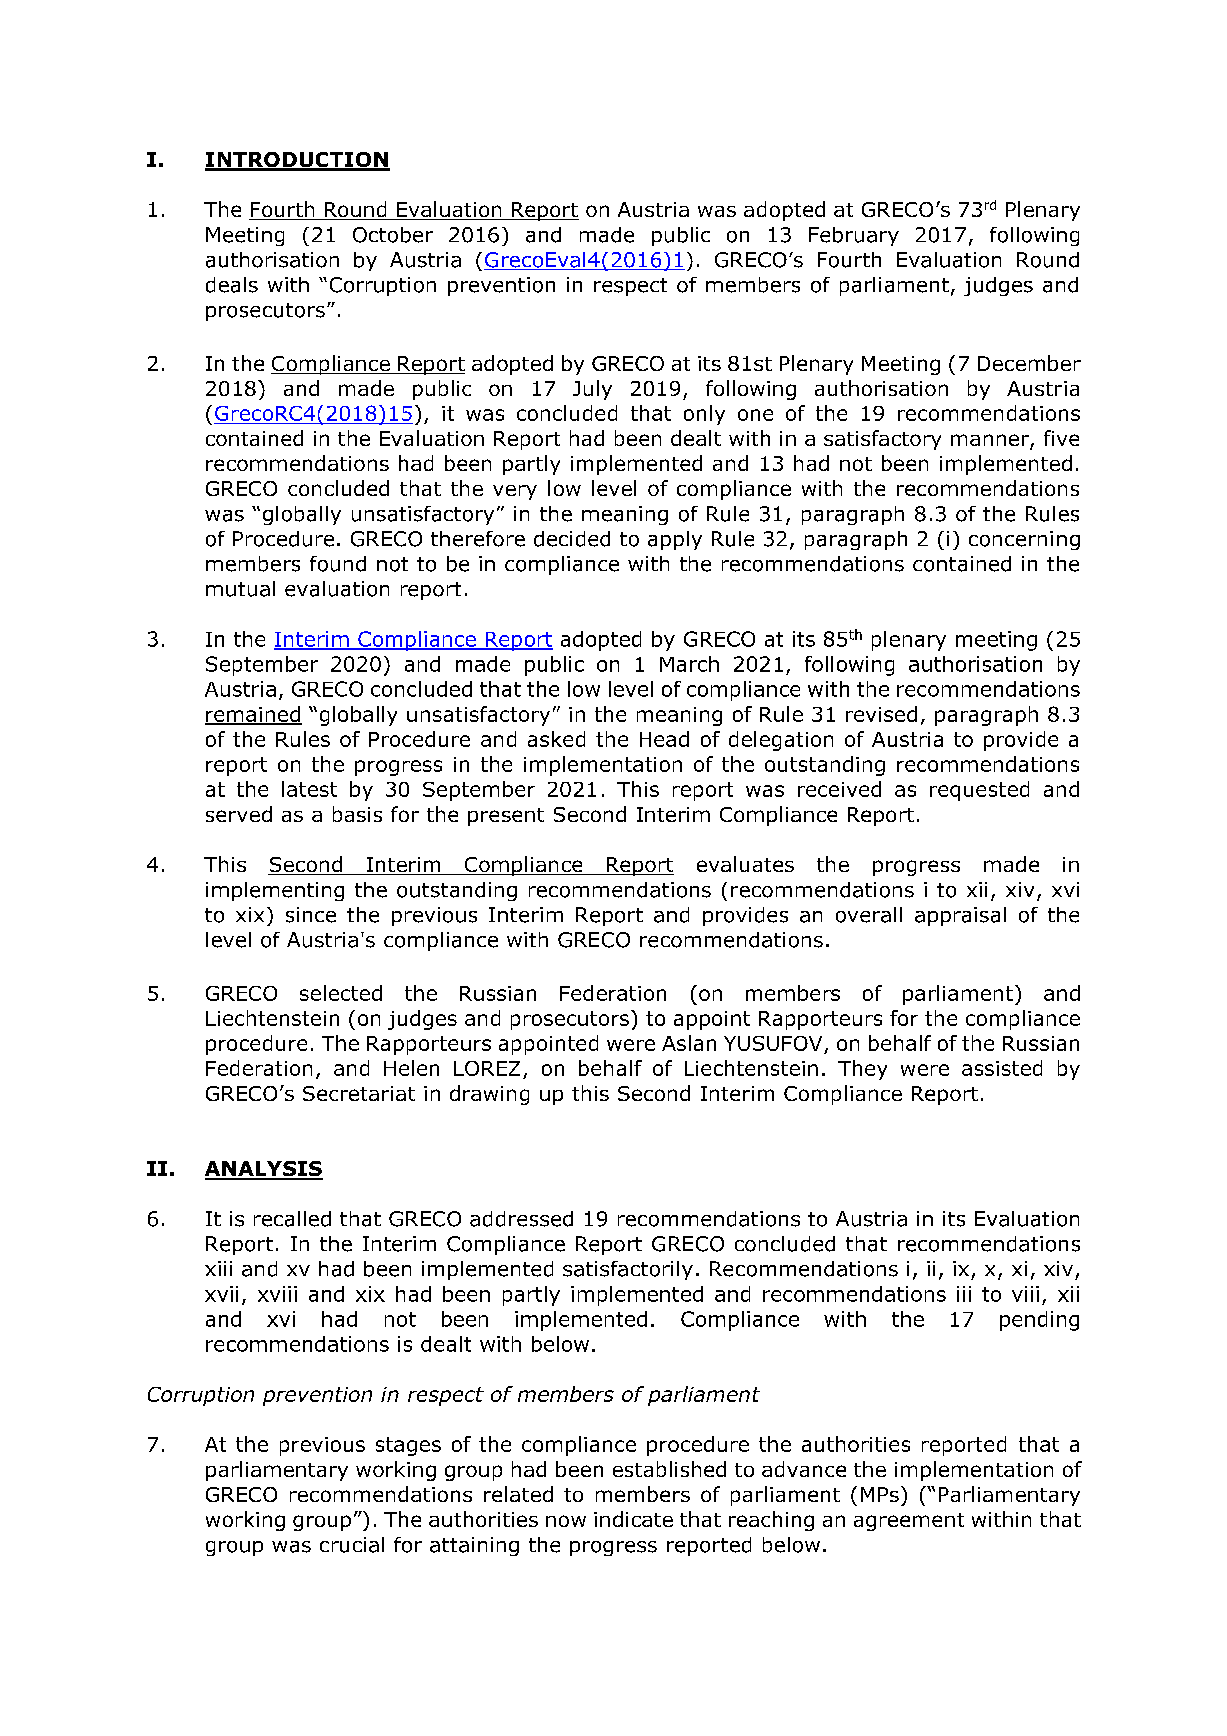 Image resolution: width=1227 pixels, height=1736 pixels. Describe the element at coordinates (960, 916) in the image. I see `appraisal` at that location.
